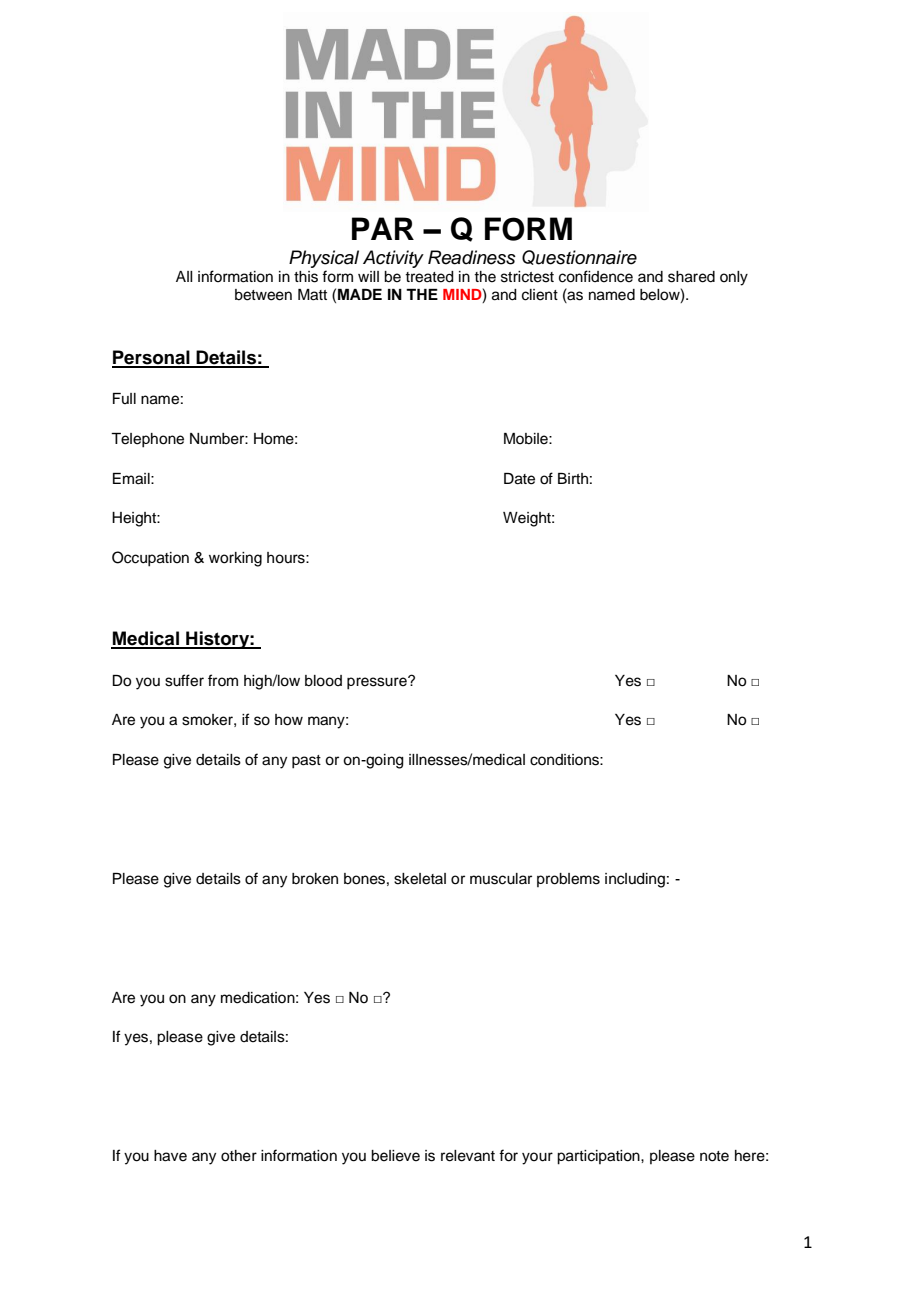 The width and height of the screenshot is (924, 1308). I want to click on broken, so click(315, 879).
